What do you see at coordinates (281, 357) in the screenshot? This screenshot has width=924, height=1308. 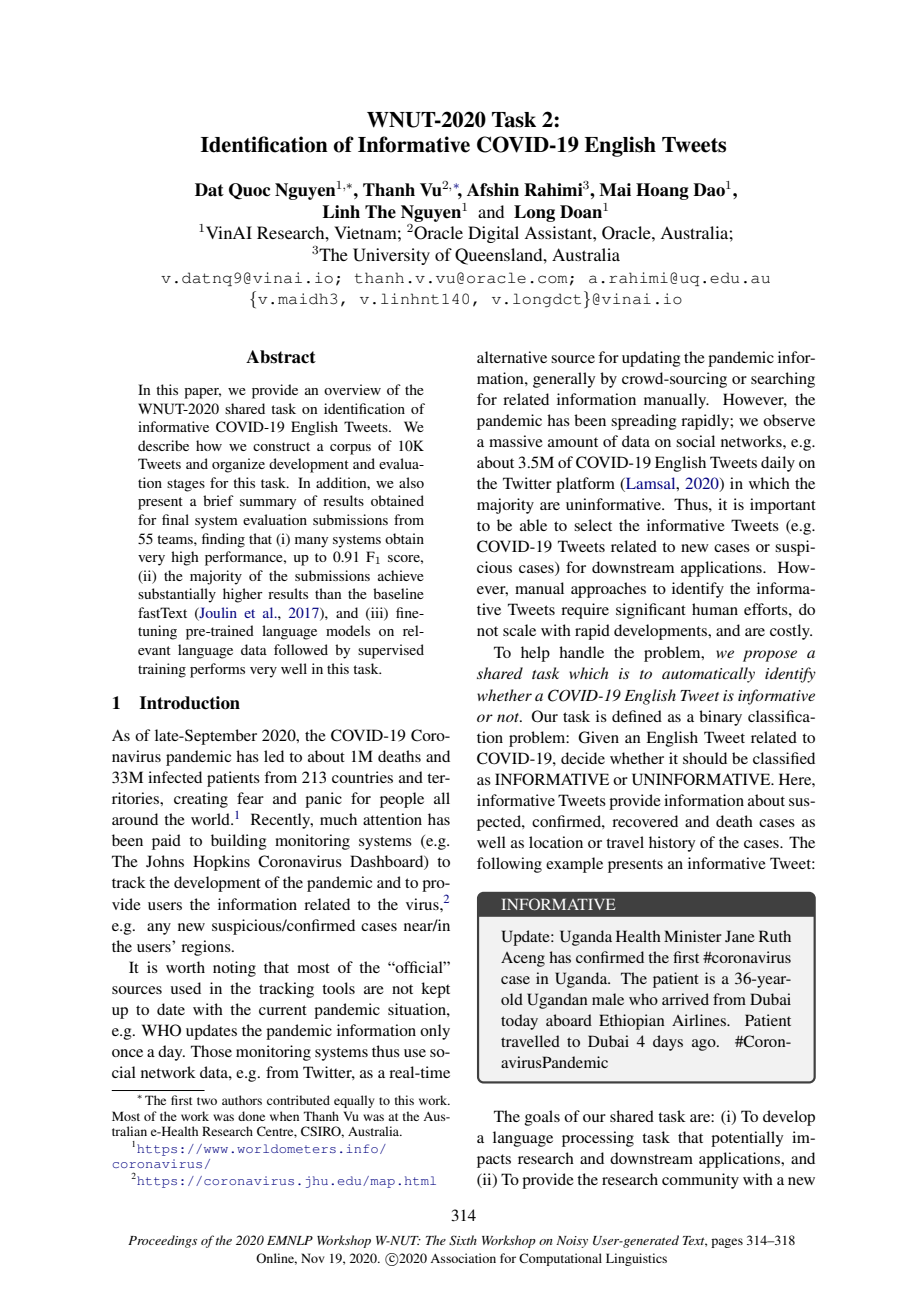 I see `Abstract` at bounding box center [281, 357].
